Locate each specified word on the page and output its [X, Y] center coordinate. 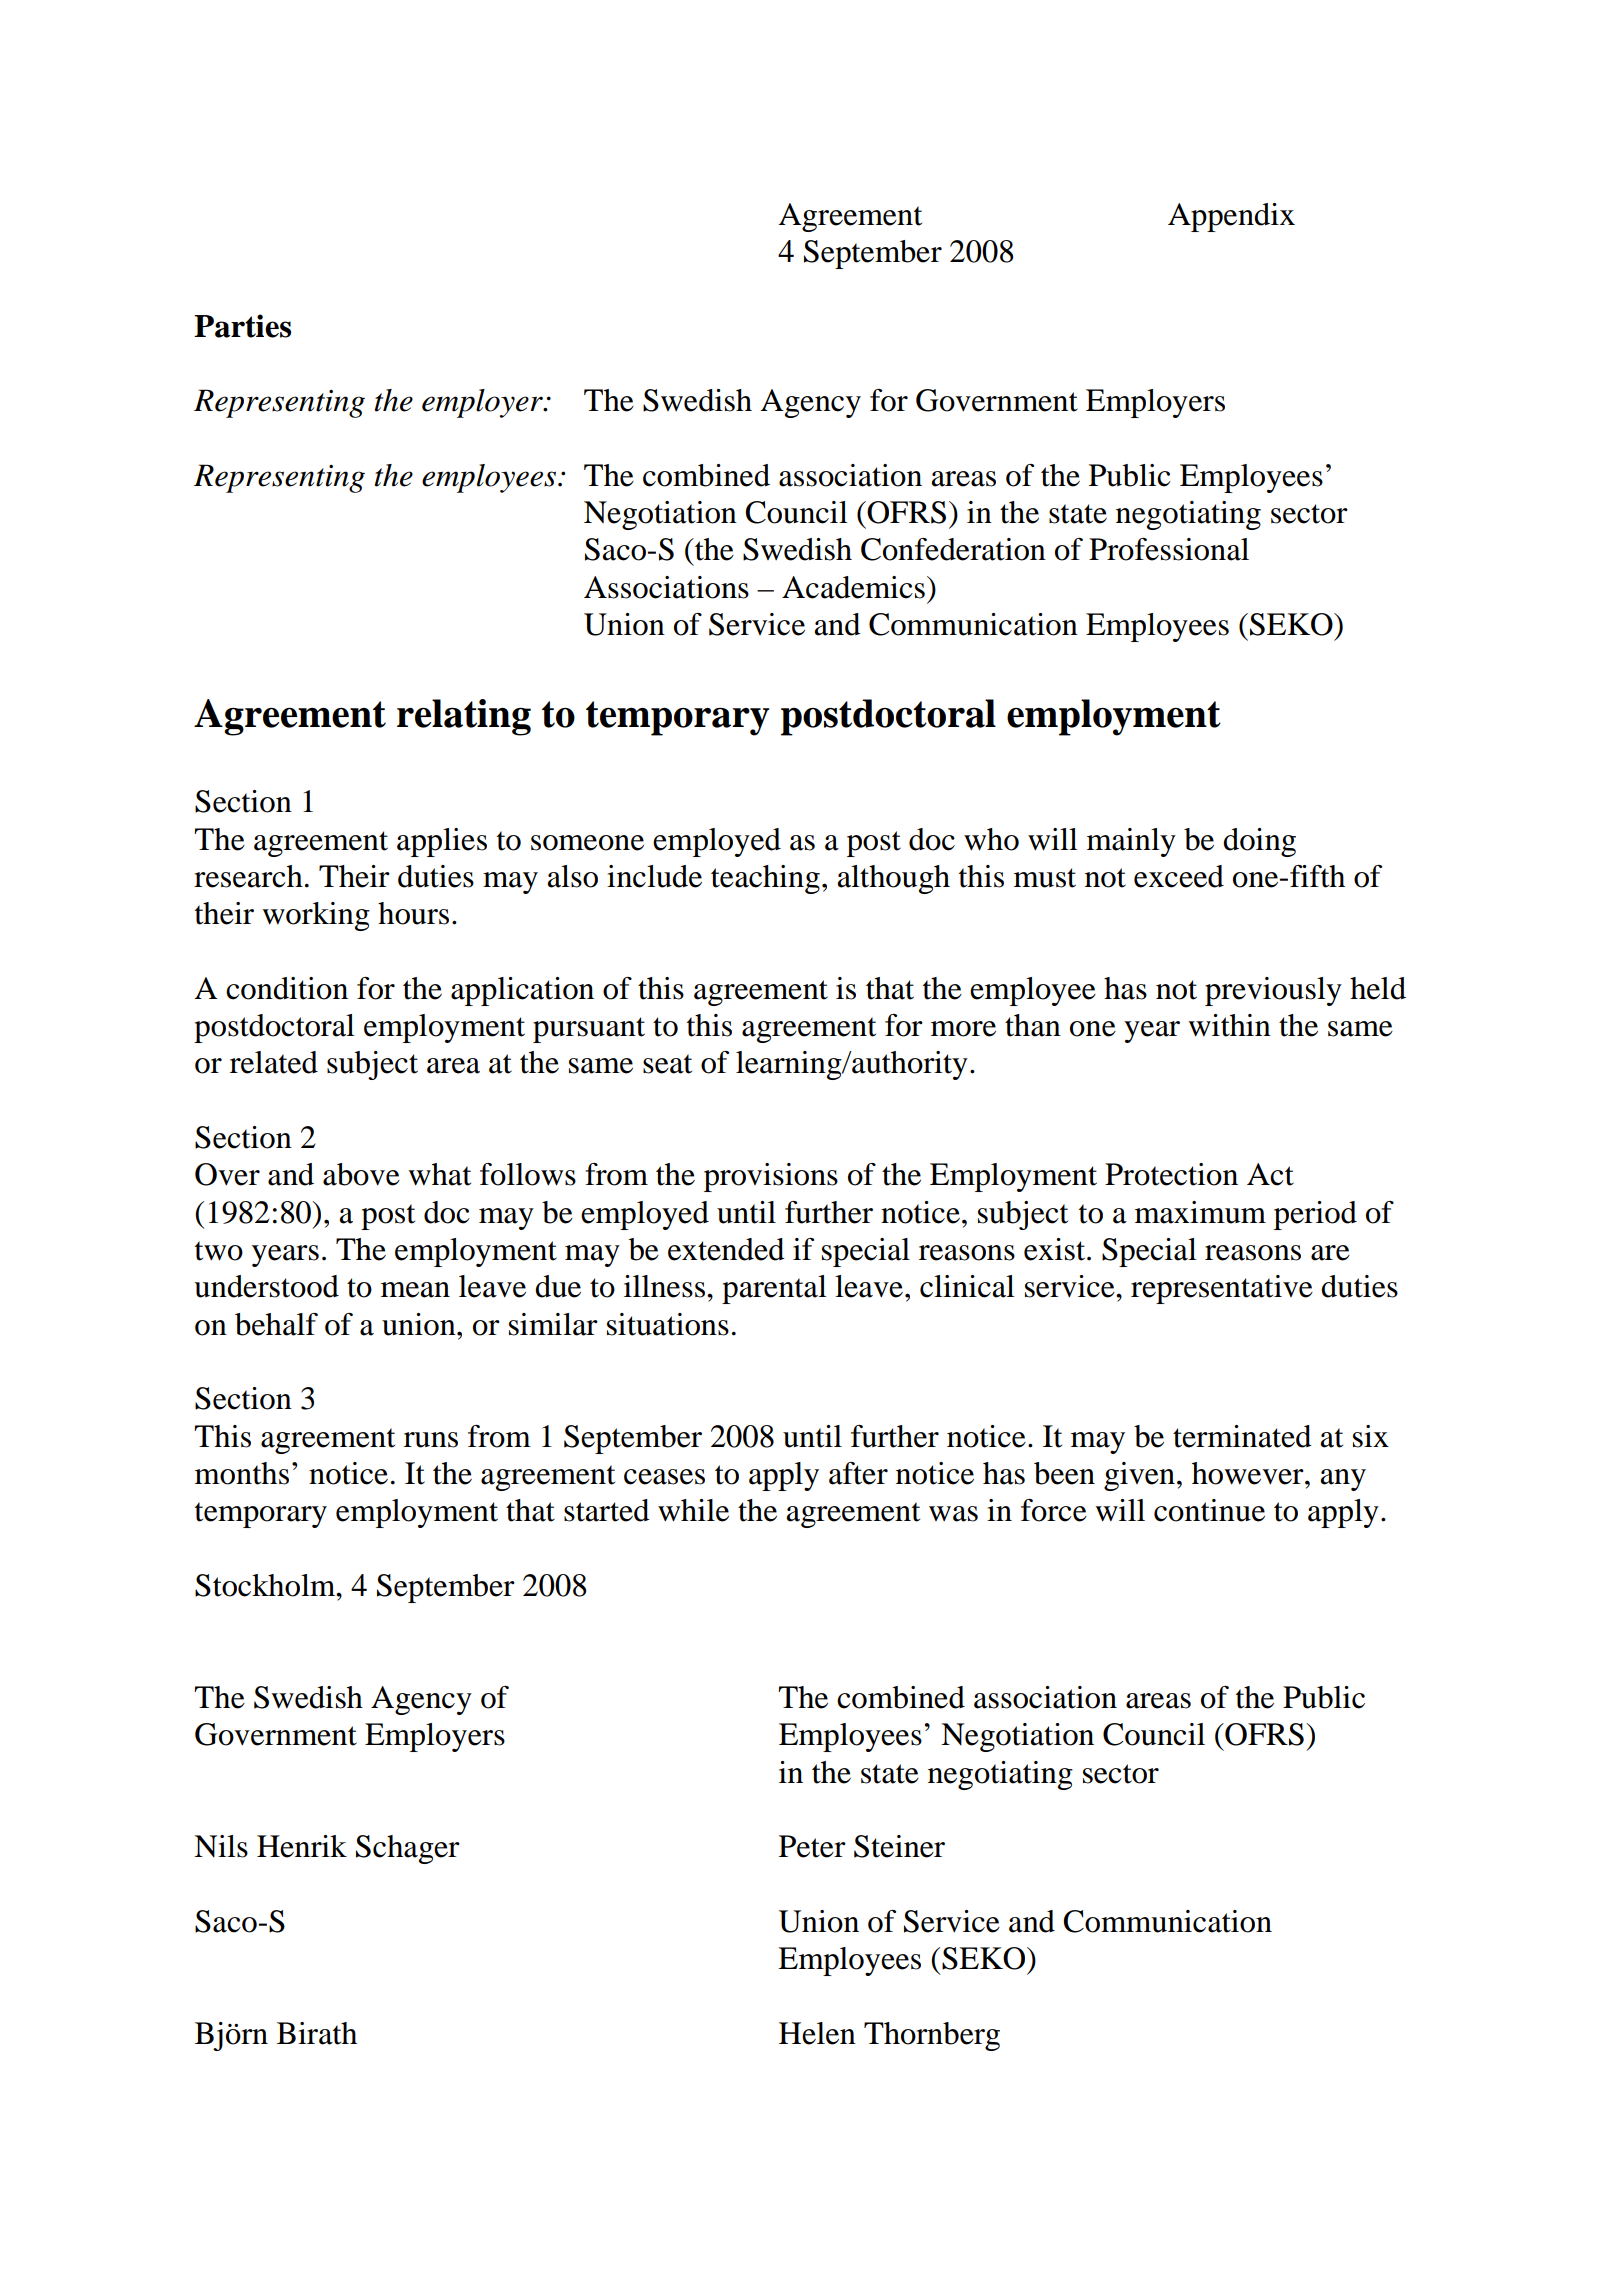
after [858, 1473]
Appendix [1231, 217]
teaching [765, 879]
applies [442, 842]
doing [1259, 842]
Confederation [953, 549]
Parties [242, 326]
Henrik [302, 1846]
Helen [817, 2033]
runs [431, 1440]
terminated [1242, 1436]
